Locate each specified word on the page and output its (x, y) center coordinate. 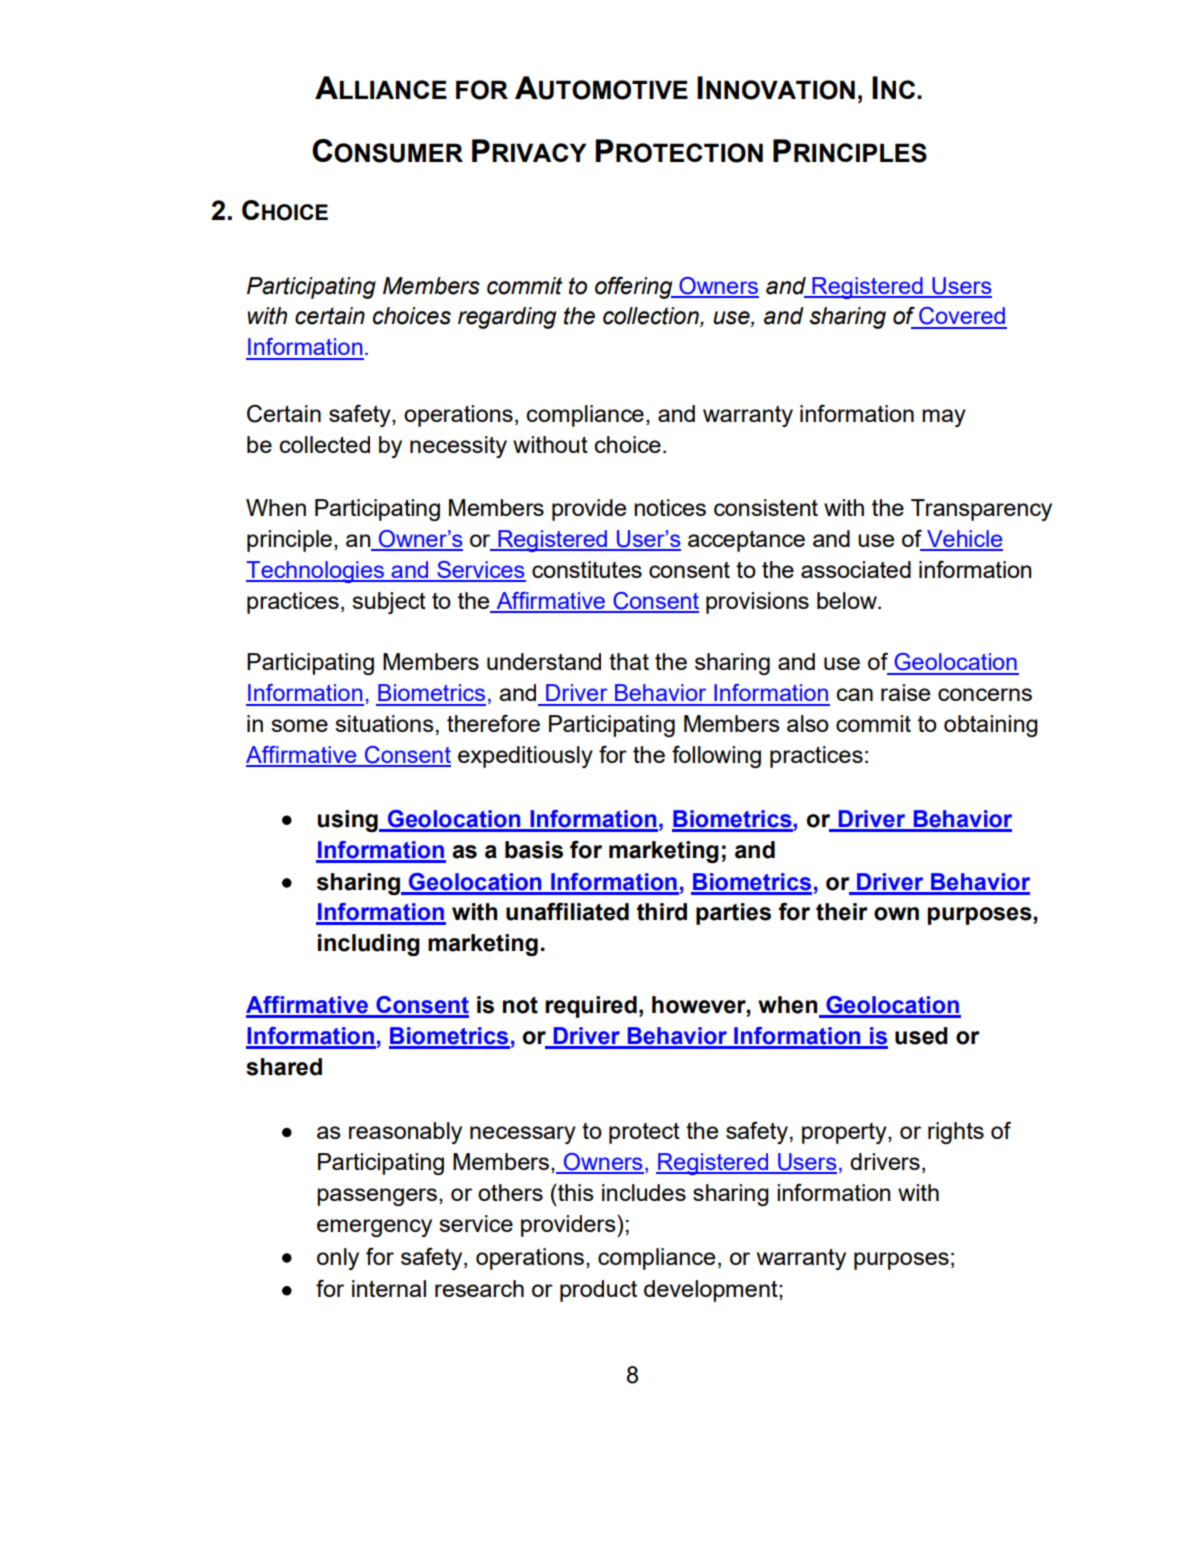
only (338, 1259)
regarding (507, 318)
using (349, 821)
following (716, 756)
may (944, 418)
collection (652, 317)
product (598, 1291)
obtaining (991, 726)
